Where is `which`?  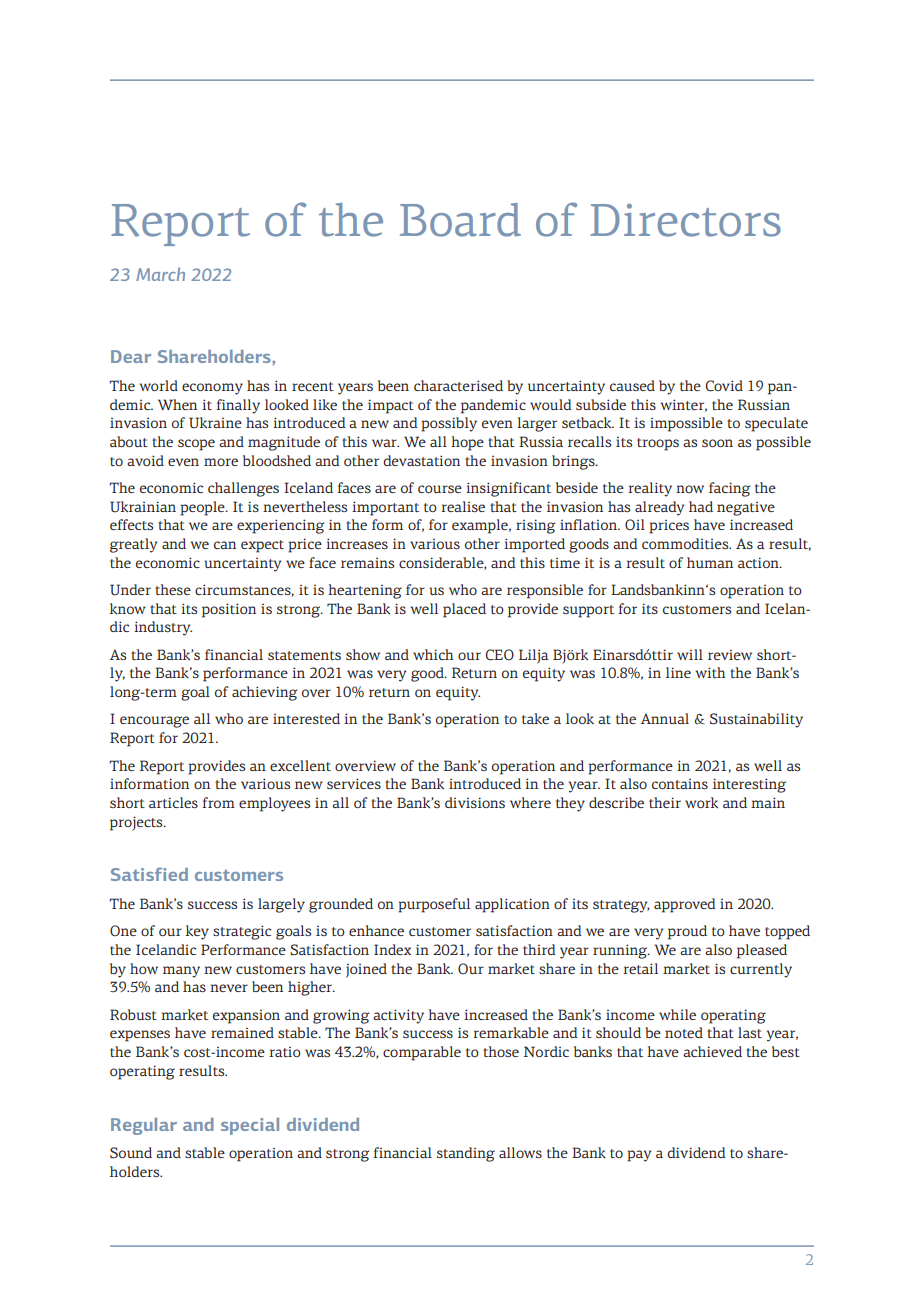 which is located at coordinates (433, 654).
